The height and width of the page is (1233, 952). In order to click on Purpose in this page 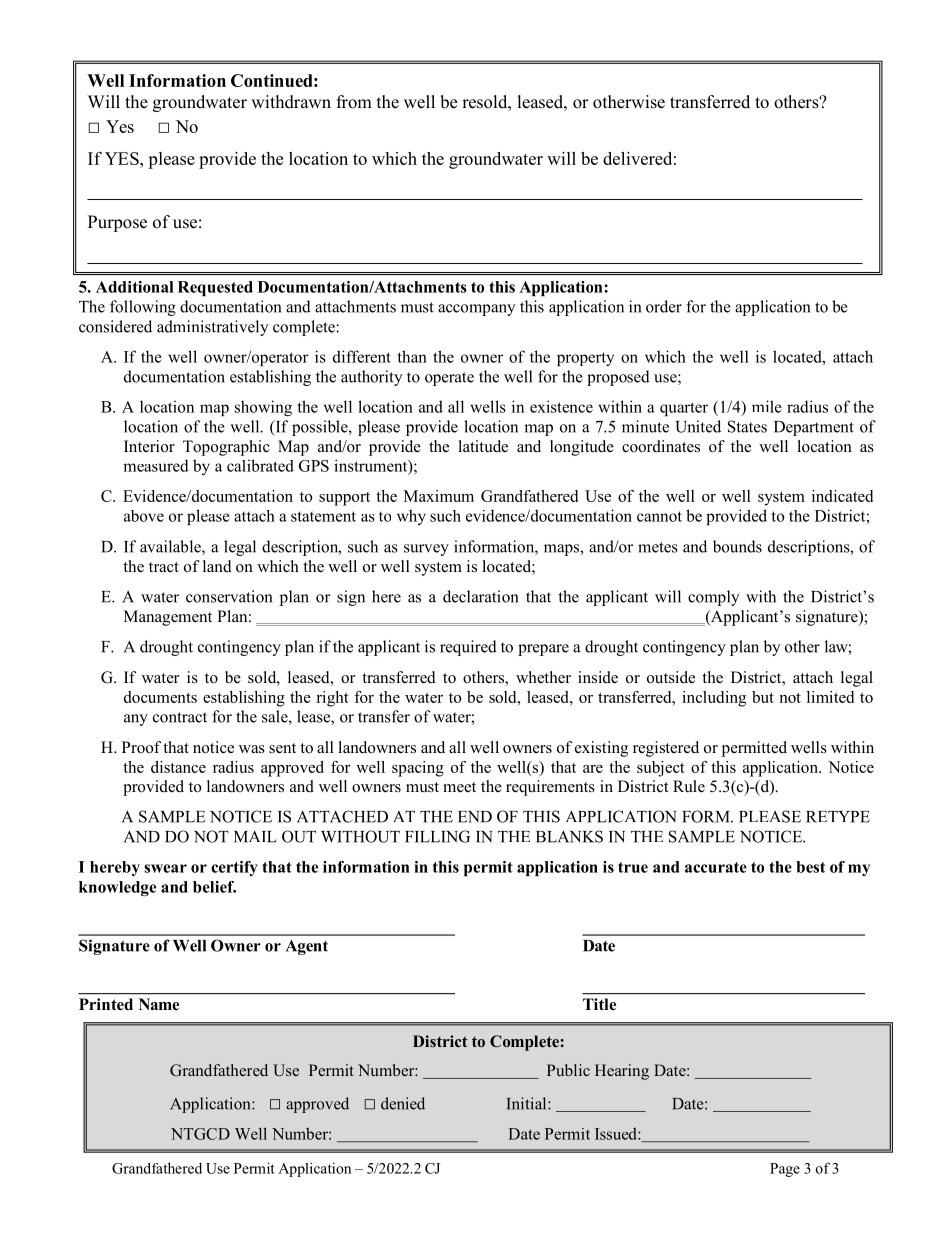, I will do `click(117, 223)`.
